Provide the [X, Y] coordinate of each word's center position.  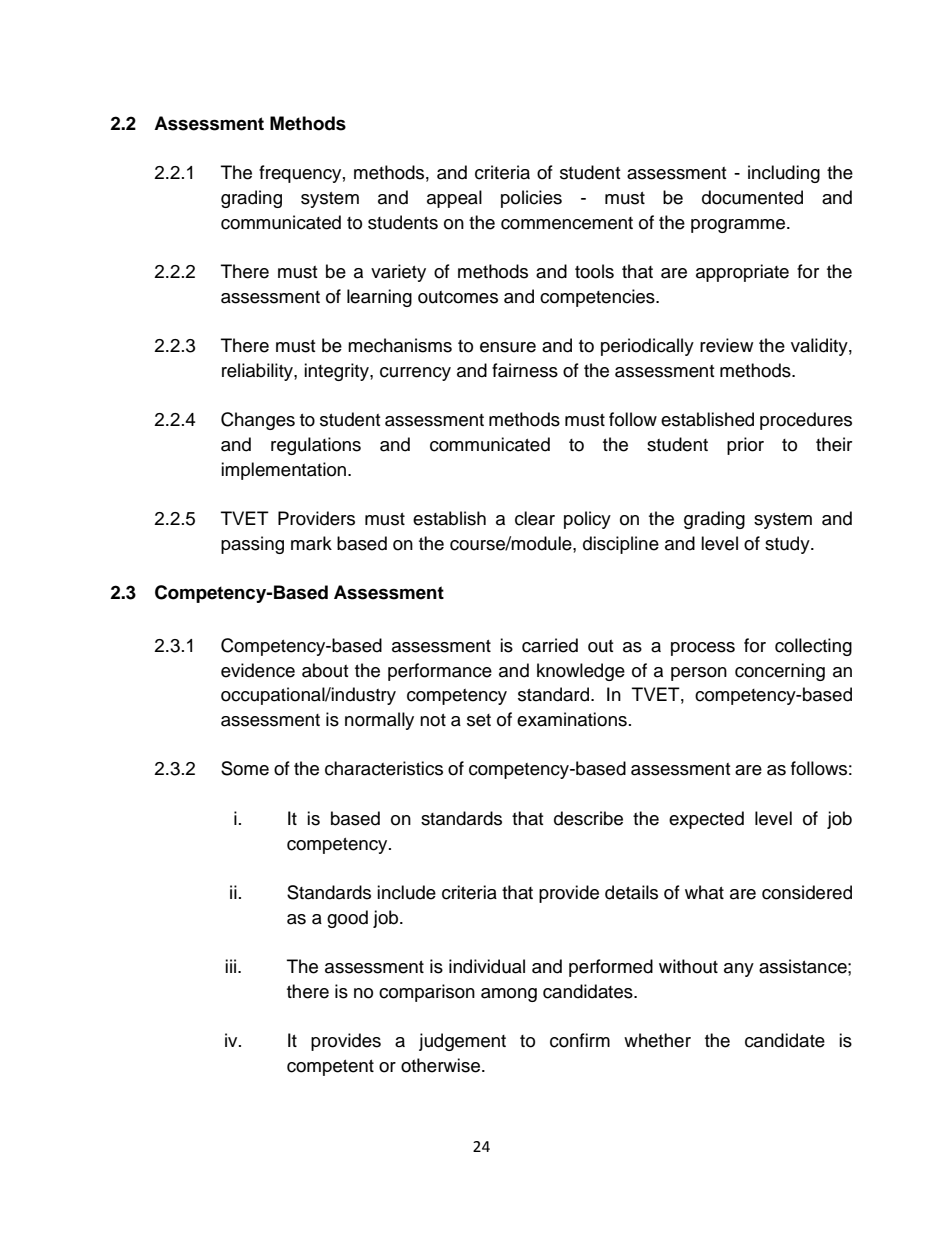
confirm [580, 1040]
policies [531, 199]
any [739, 970]
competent [330, 1068]
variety [398, 273]
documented [752, 197]
